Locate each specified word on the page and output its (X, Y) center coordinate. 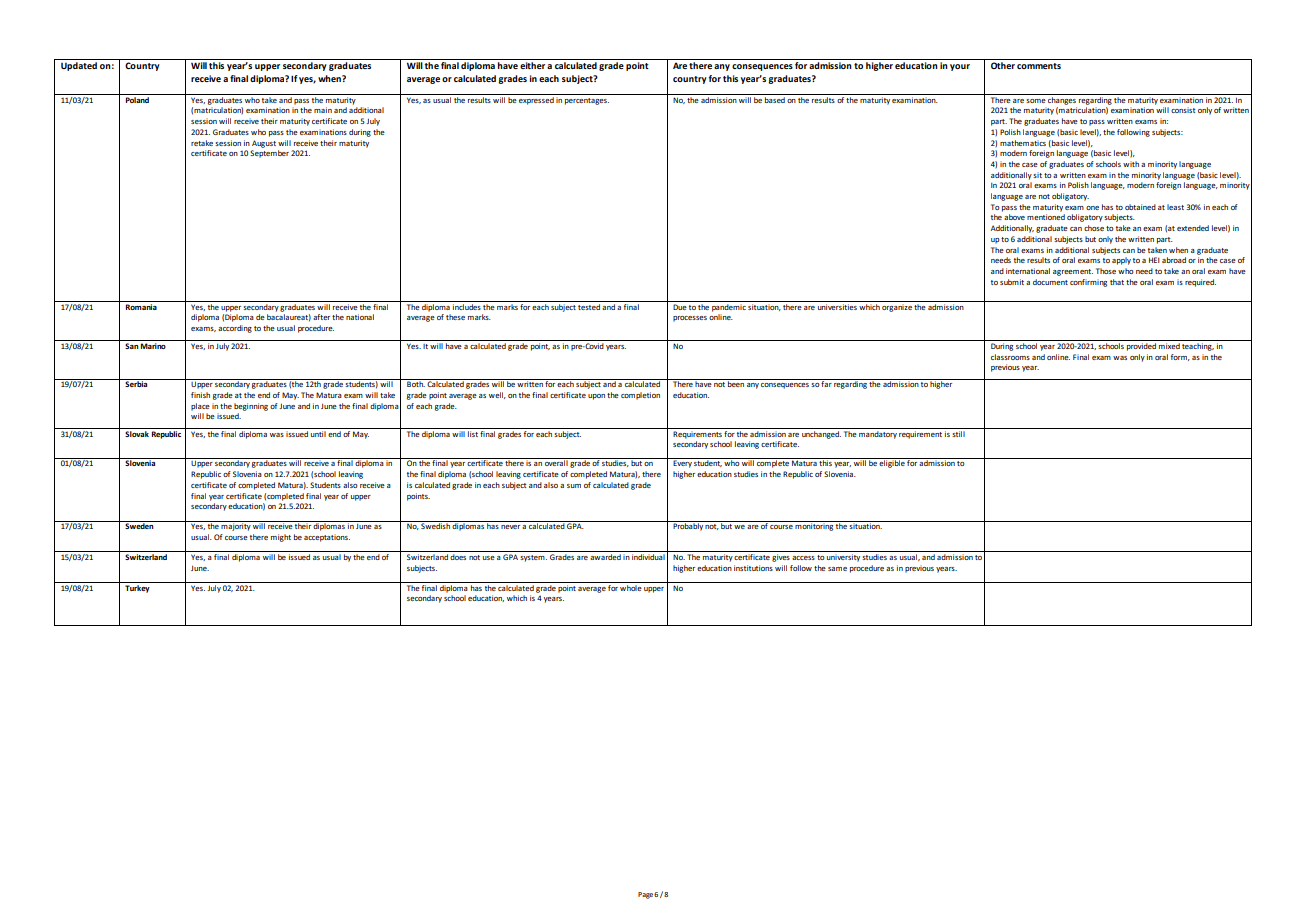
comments (1039, 66)
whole (631, 586)
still (959, 432)
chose (1094, 228)
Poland (137, 98)
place (200, 407)
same (837, 569)
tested (589, 305)
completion (640, 396)
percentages (587, 101)
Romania (141, 305)
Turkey (137, 587)
